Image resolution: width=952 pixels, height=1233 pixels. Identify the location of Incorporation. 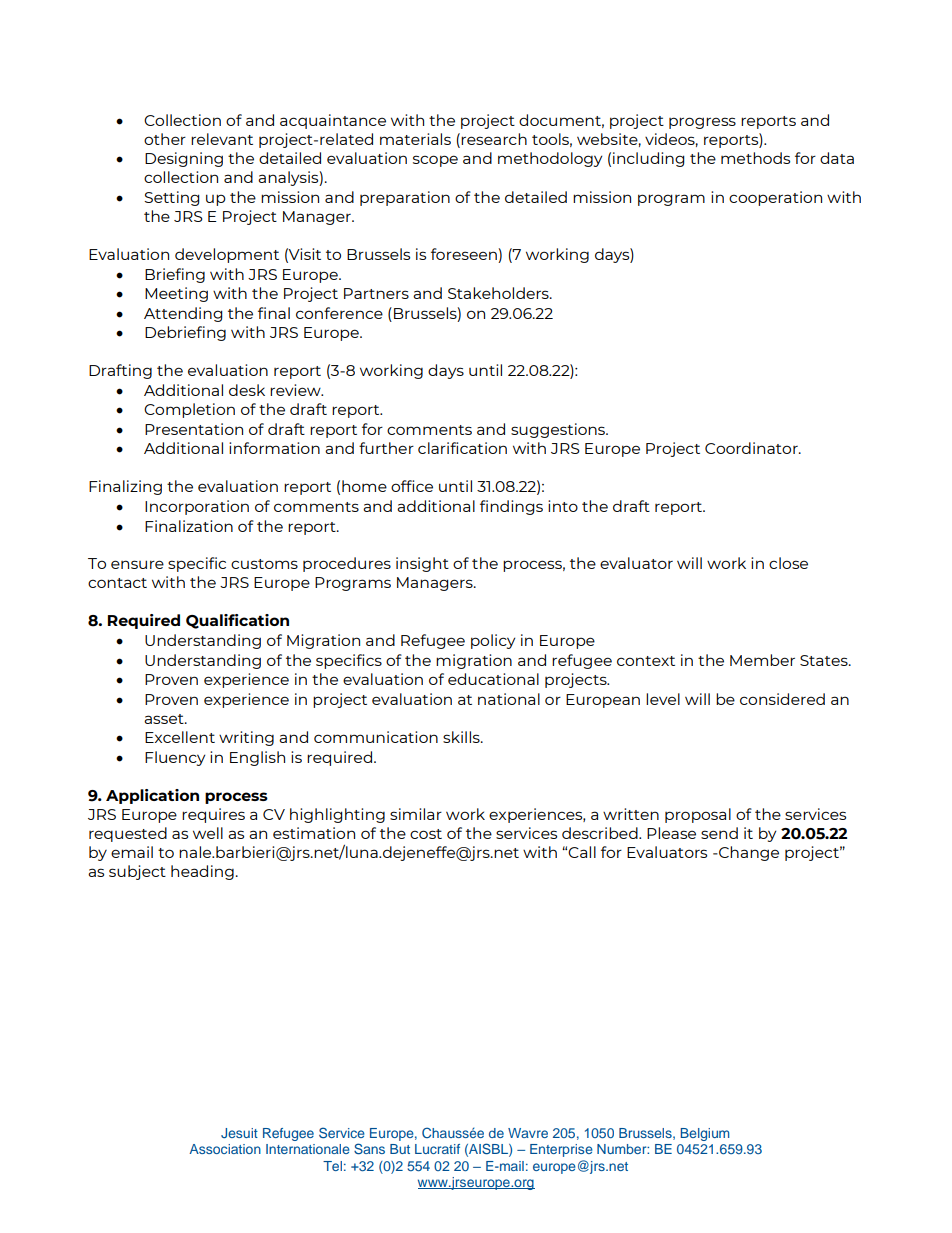
(197, 507).
